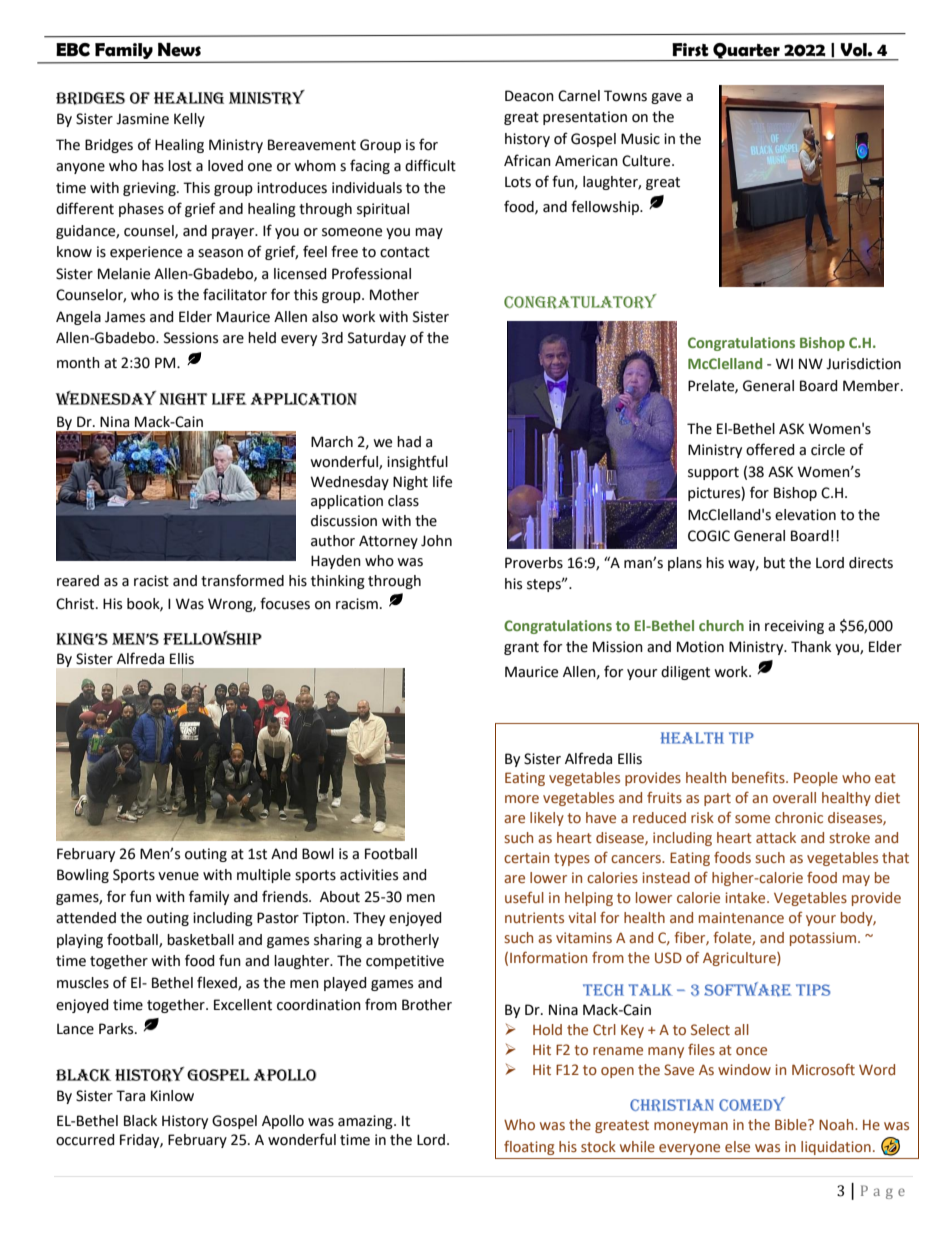 Image resolution: width=952 pixels, height=1233 pixels. Describe the element at coordinates (529, 1147) in the screenshot. I see `floating` at that location.
